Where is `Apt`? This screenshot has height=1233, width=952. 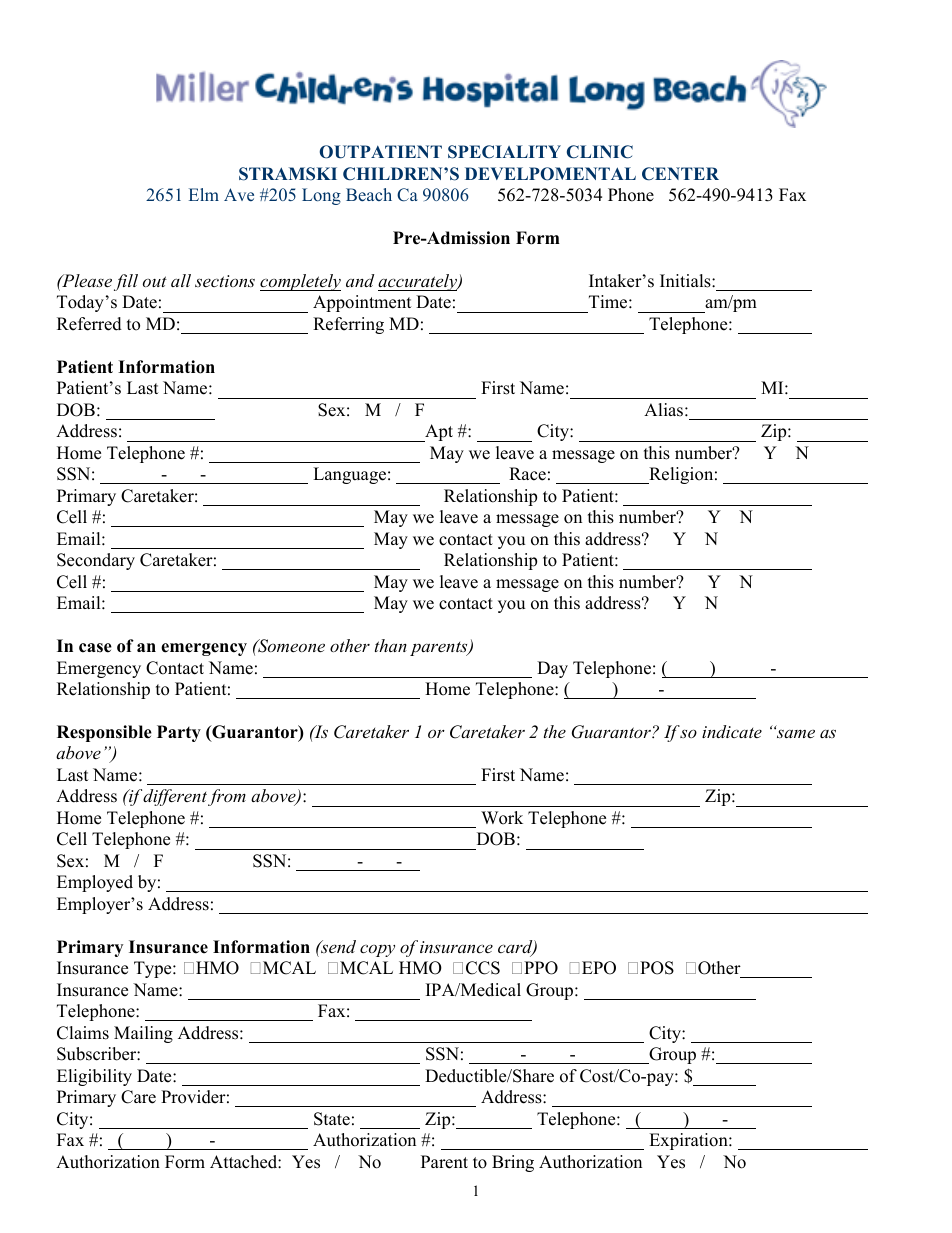 Apt is located at coordinates (438, 433).
